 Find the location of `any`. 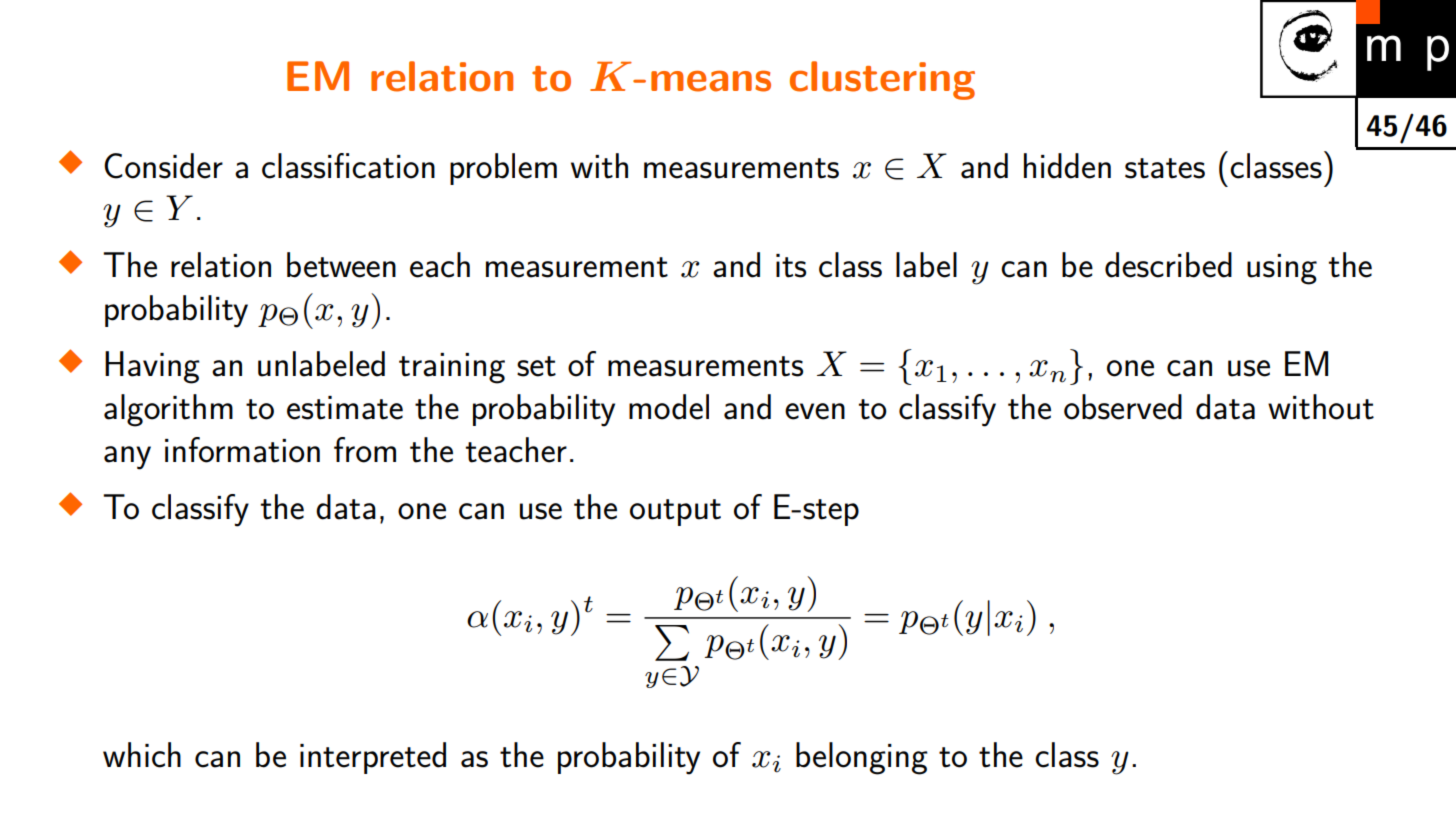

any is located at coordinates (127, 458).
